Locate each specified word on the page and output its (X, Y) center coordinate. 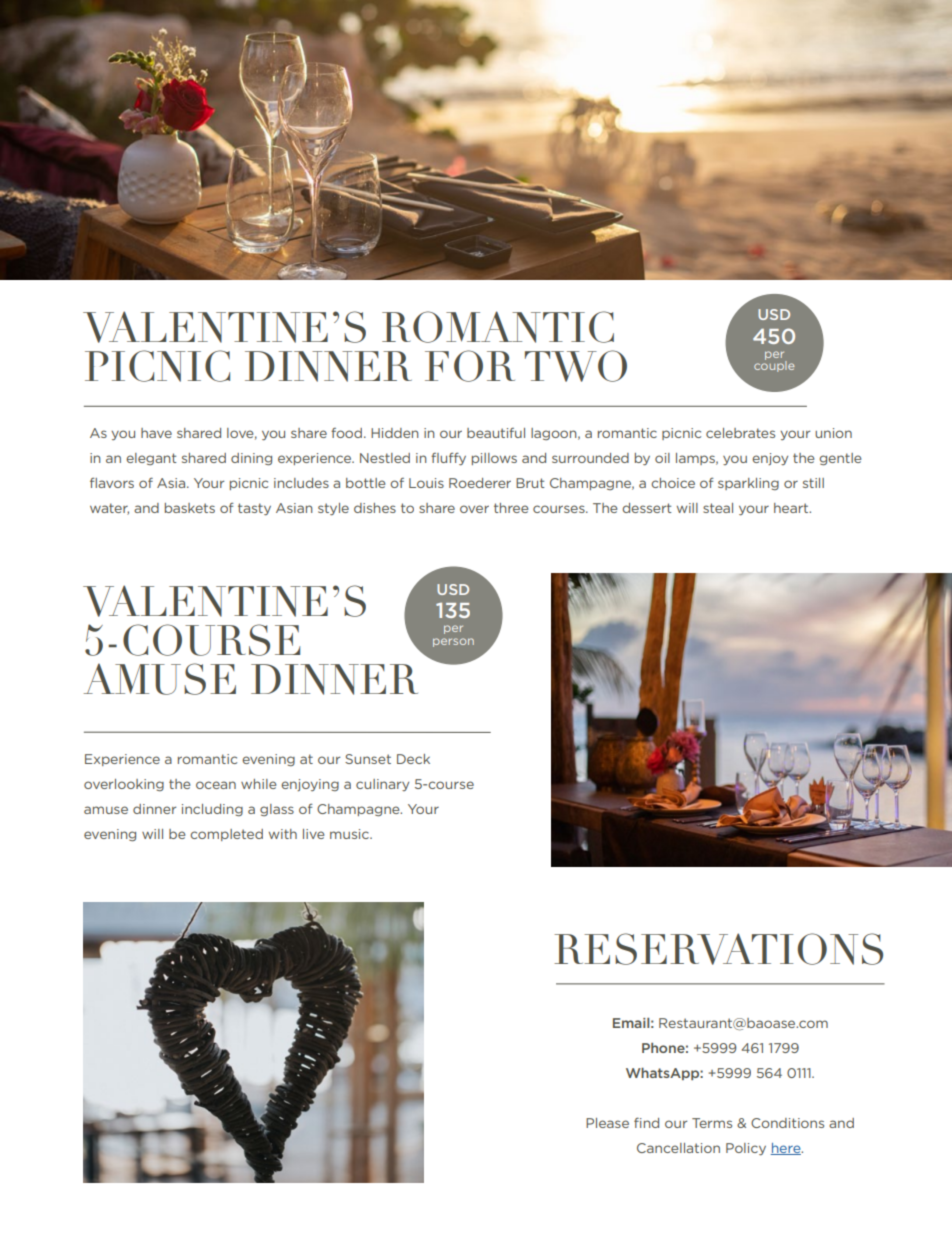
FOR (470, 366)
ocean (216, 785)
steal (718, 508)
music (350, 834)
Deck (413, 759)
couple (774, 365)
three (511, 508)
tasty (254, 509)
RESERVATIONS (718, 949)
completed (226, 835)
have (156, 433)
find (646, 1122)
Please (607, 1123)
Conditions (787, 1123)
